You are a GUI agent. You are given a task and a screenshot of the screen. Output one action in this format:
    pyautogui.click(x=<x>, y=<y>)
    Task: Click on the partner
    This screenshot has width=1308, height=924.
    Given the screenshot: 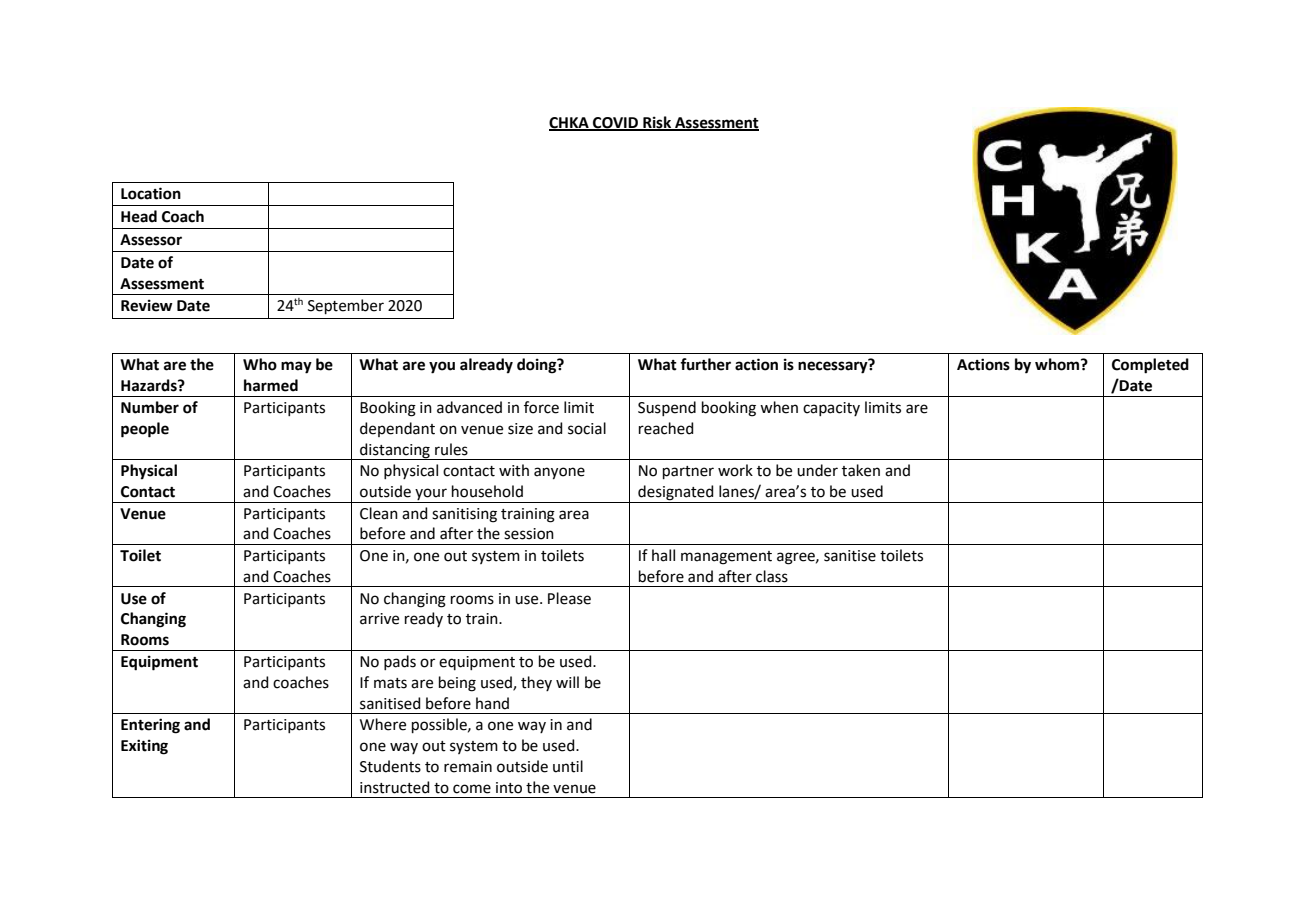 What is the action you would take?
    pyautogui.click(x=688, y=472)
